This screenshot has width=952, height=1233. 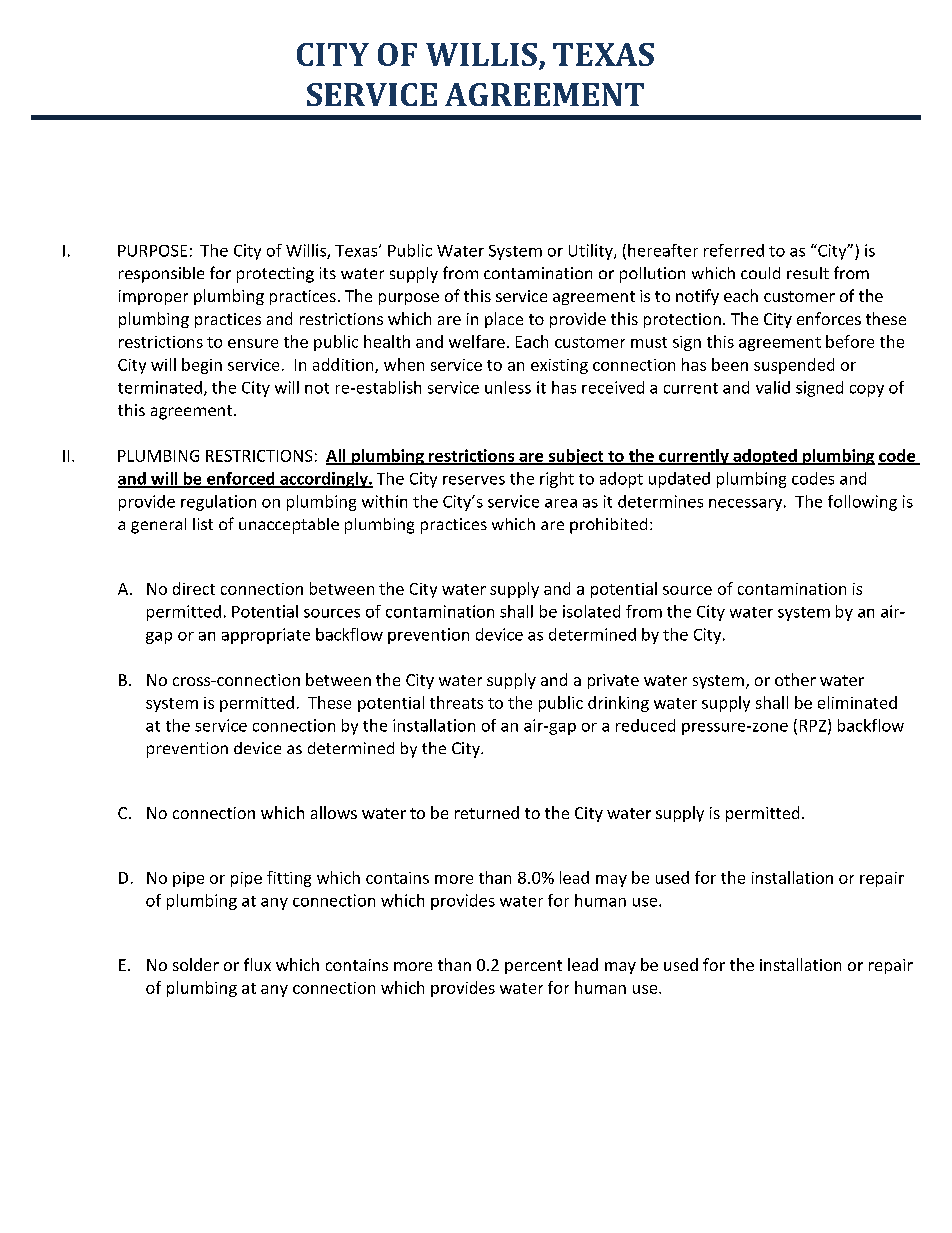 I want to click on other, so click(x=795, y=679).
